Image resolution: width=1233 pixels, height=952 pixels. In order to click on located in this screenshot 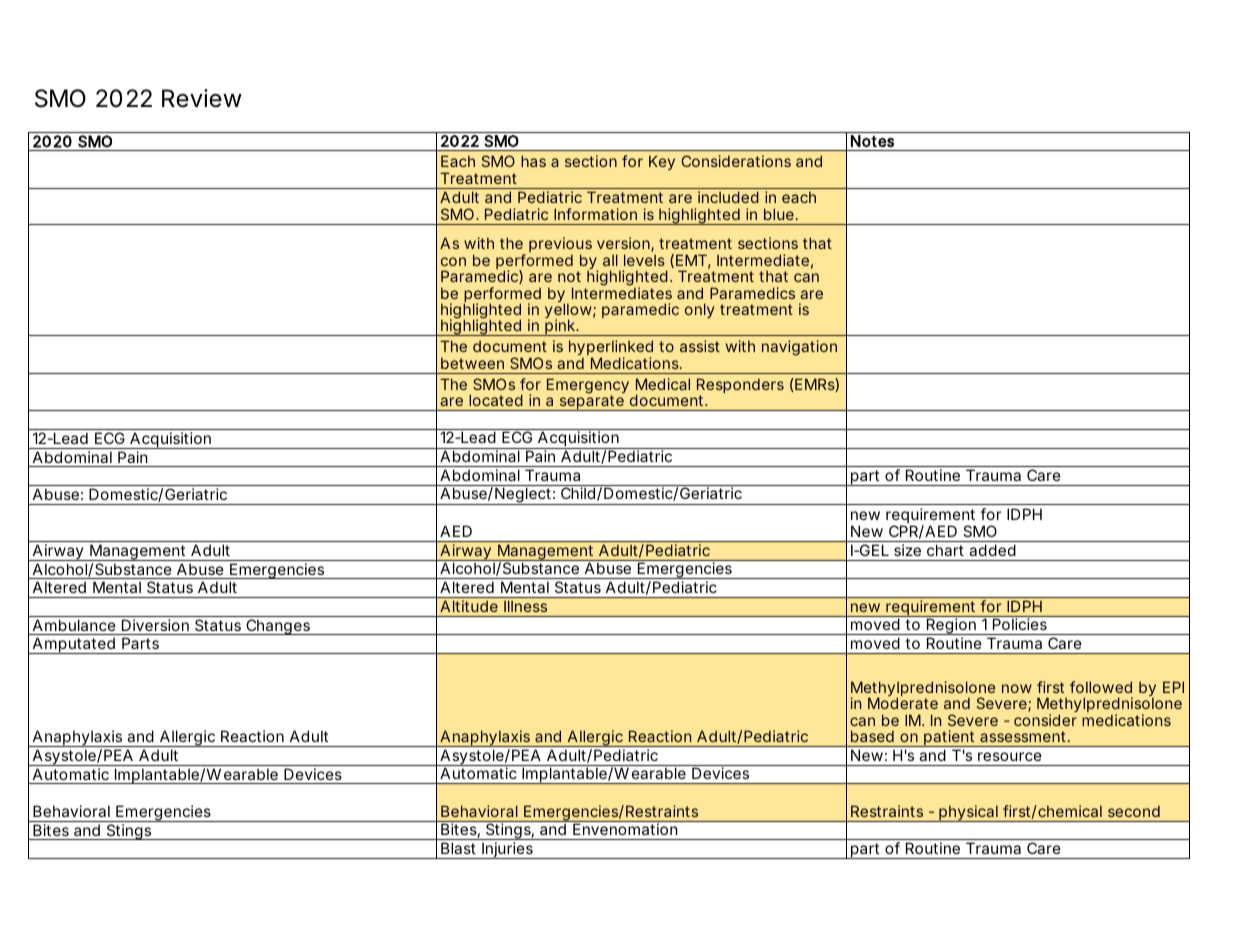, I will do `click(496, 400)`.
